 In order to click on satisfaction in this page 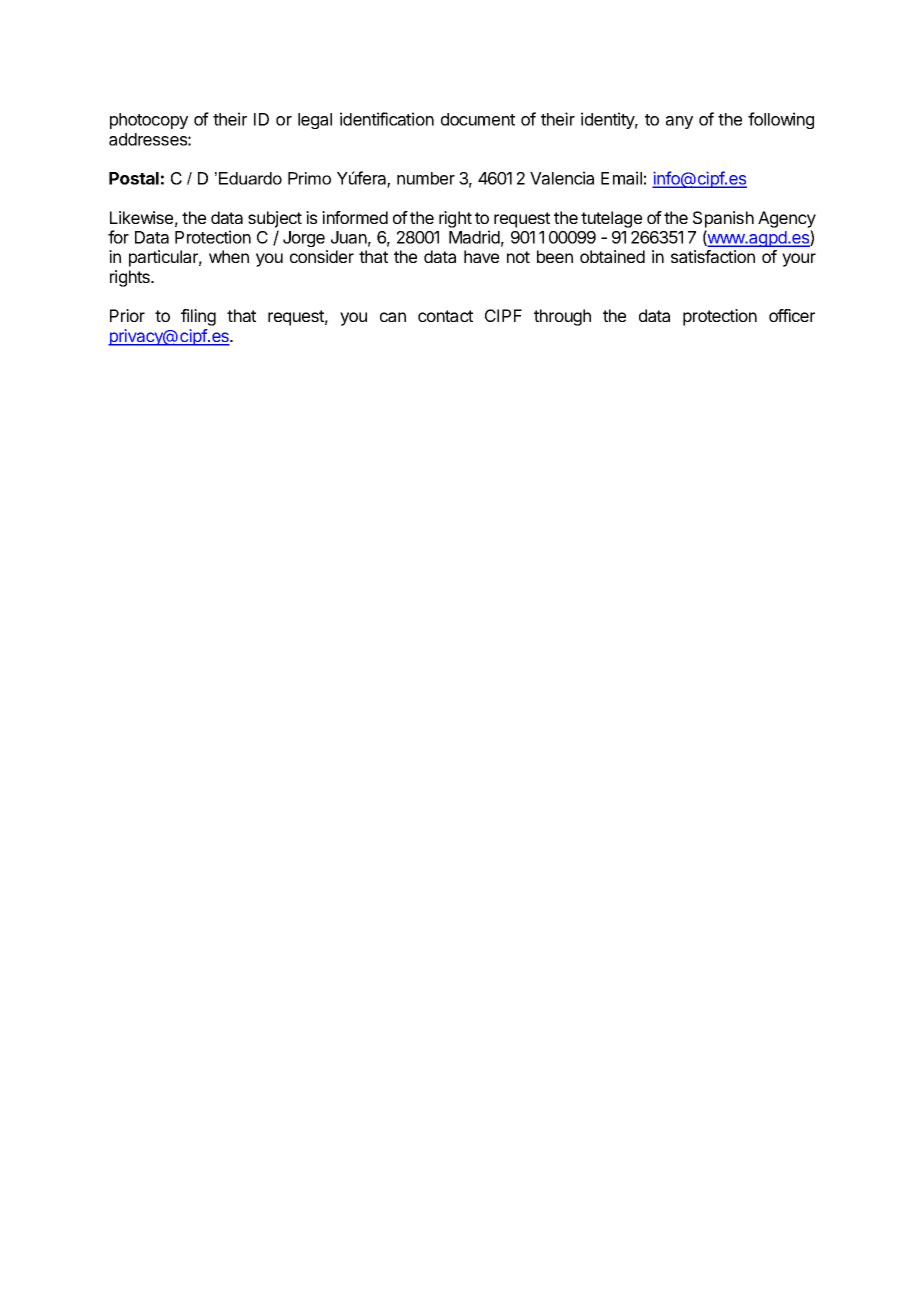, I will do `click(713, 256)`.
